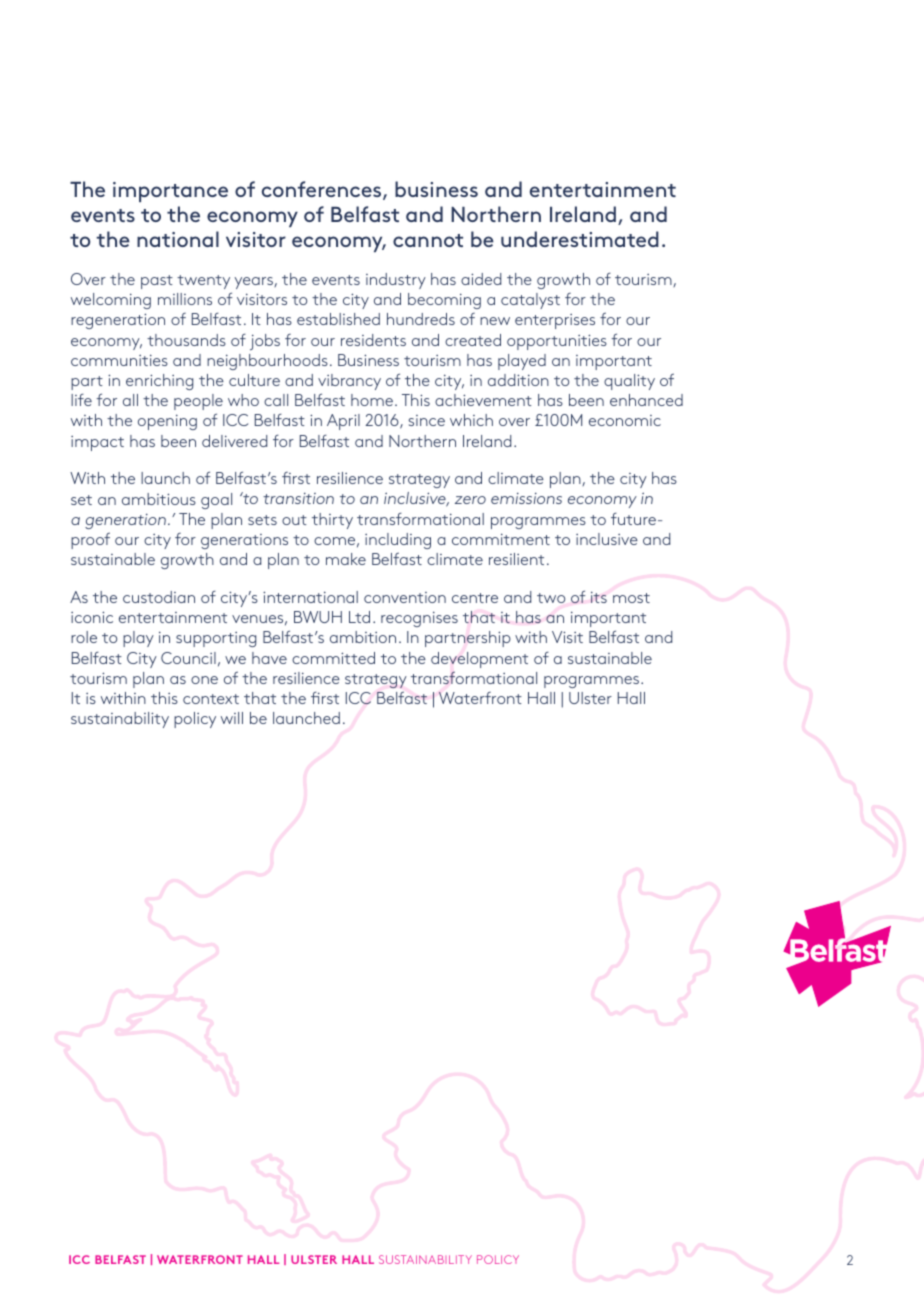  I want to click on ambitious, so click(159, 499).
